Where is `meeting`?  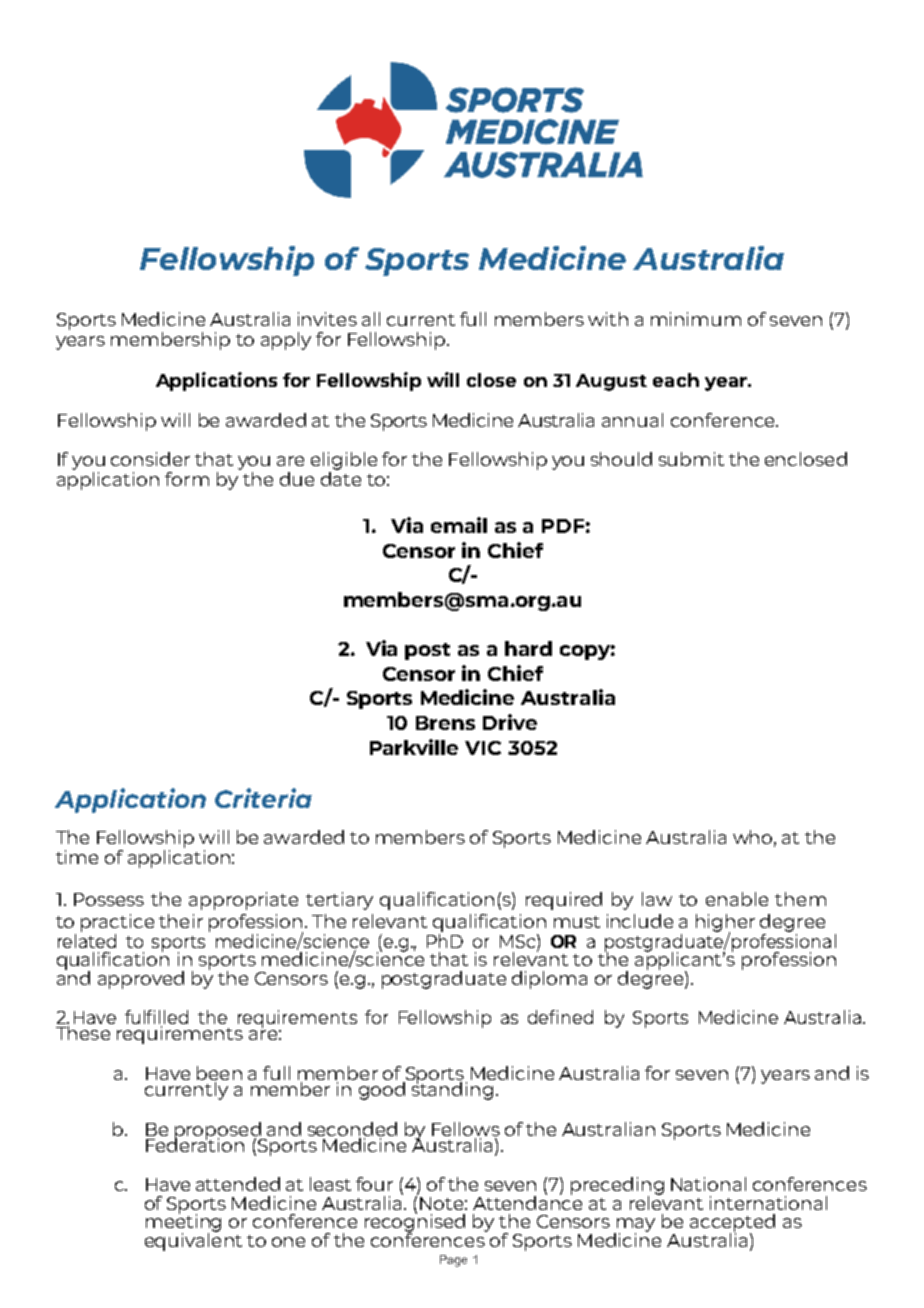 meeting is located at coordinates (183, 1223).
